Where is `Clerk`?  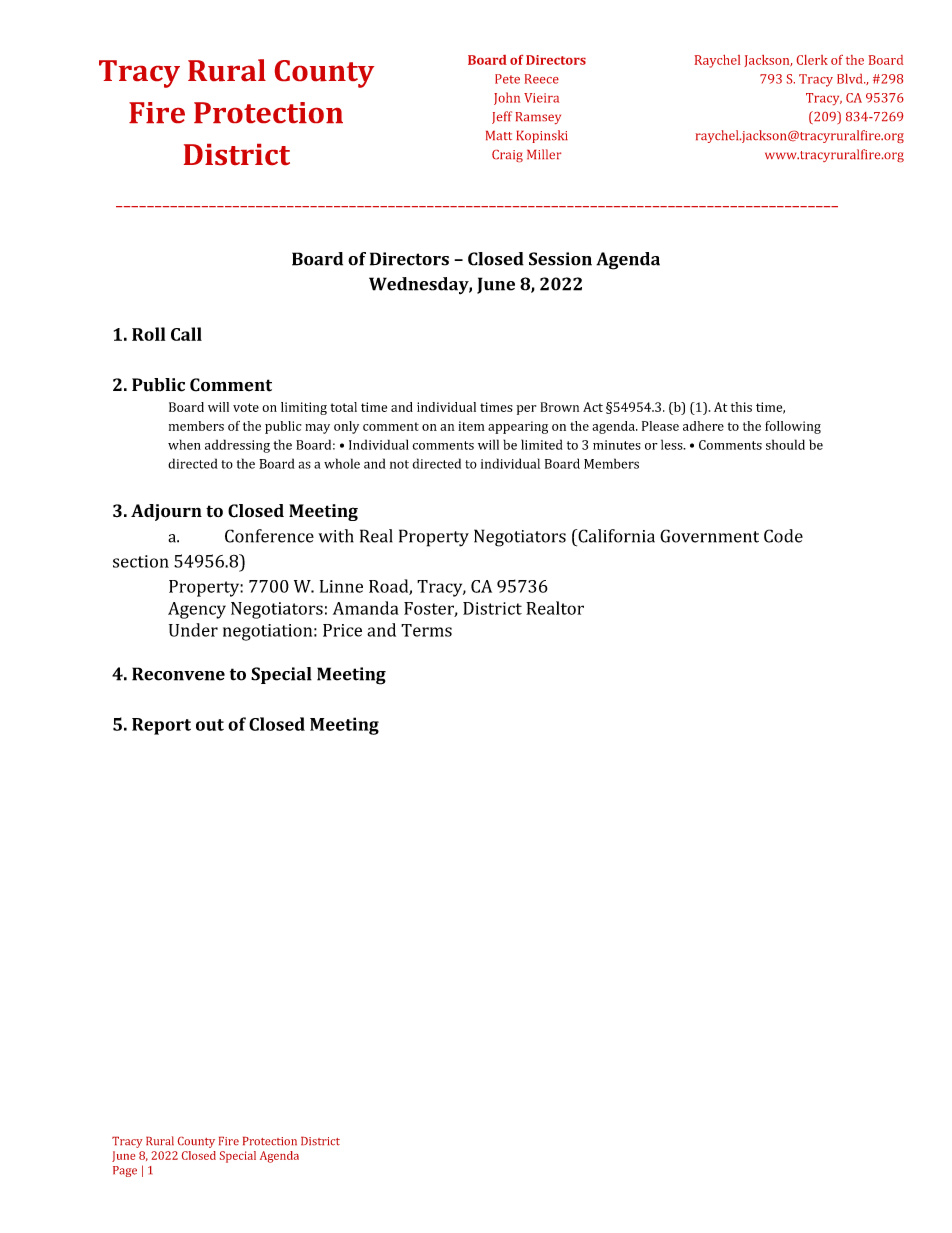 Clerk is located at coordinates (812, 60).
